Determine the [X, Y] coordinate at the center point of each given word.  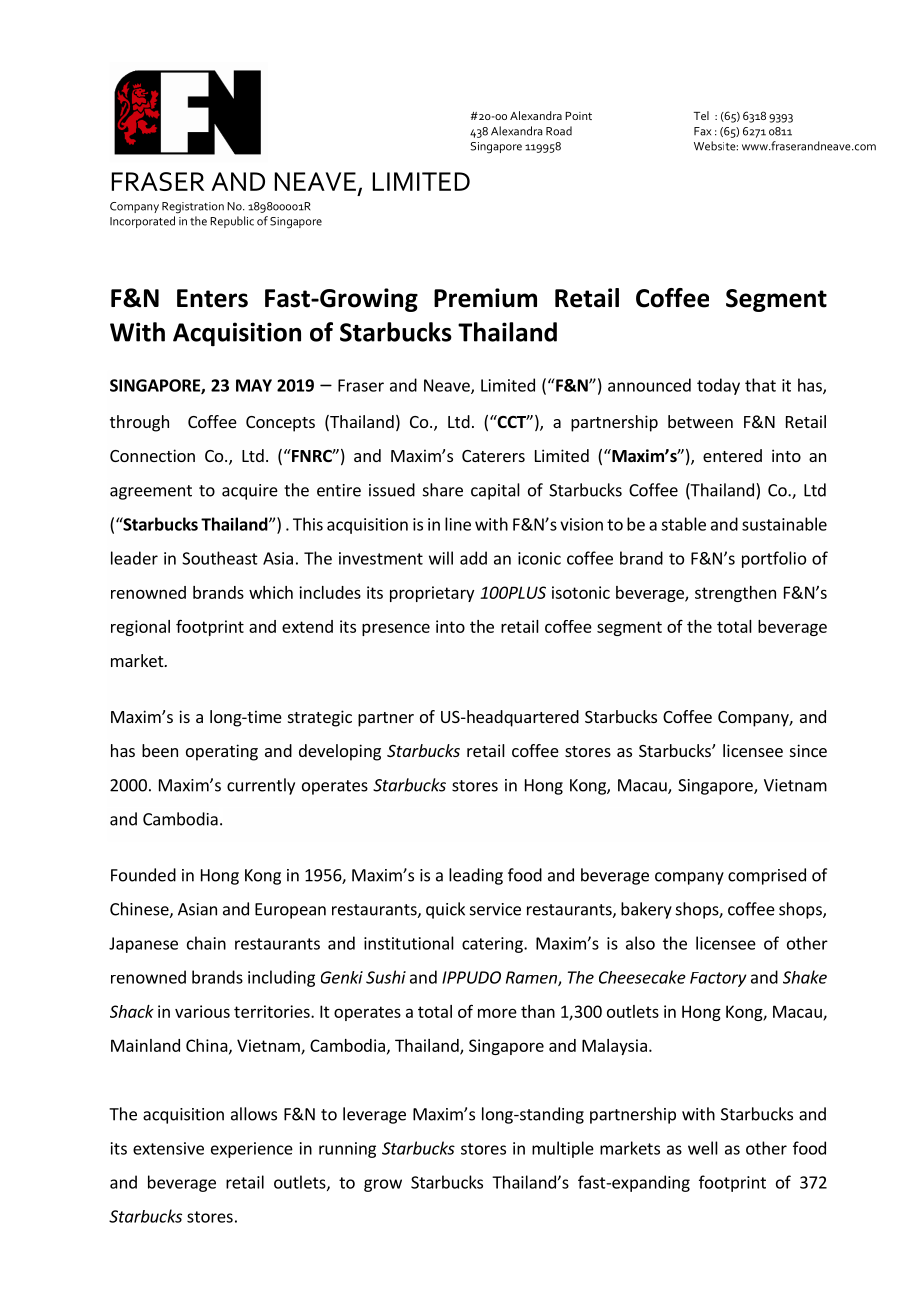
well [703, 1148]
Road [559, 131]
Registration [193, 208]
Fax [702, 131]
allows [254, 1114]
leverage [374, 1115]
